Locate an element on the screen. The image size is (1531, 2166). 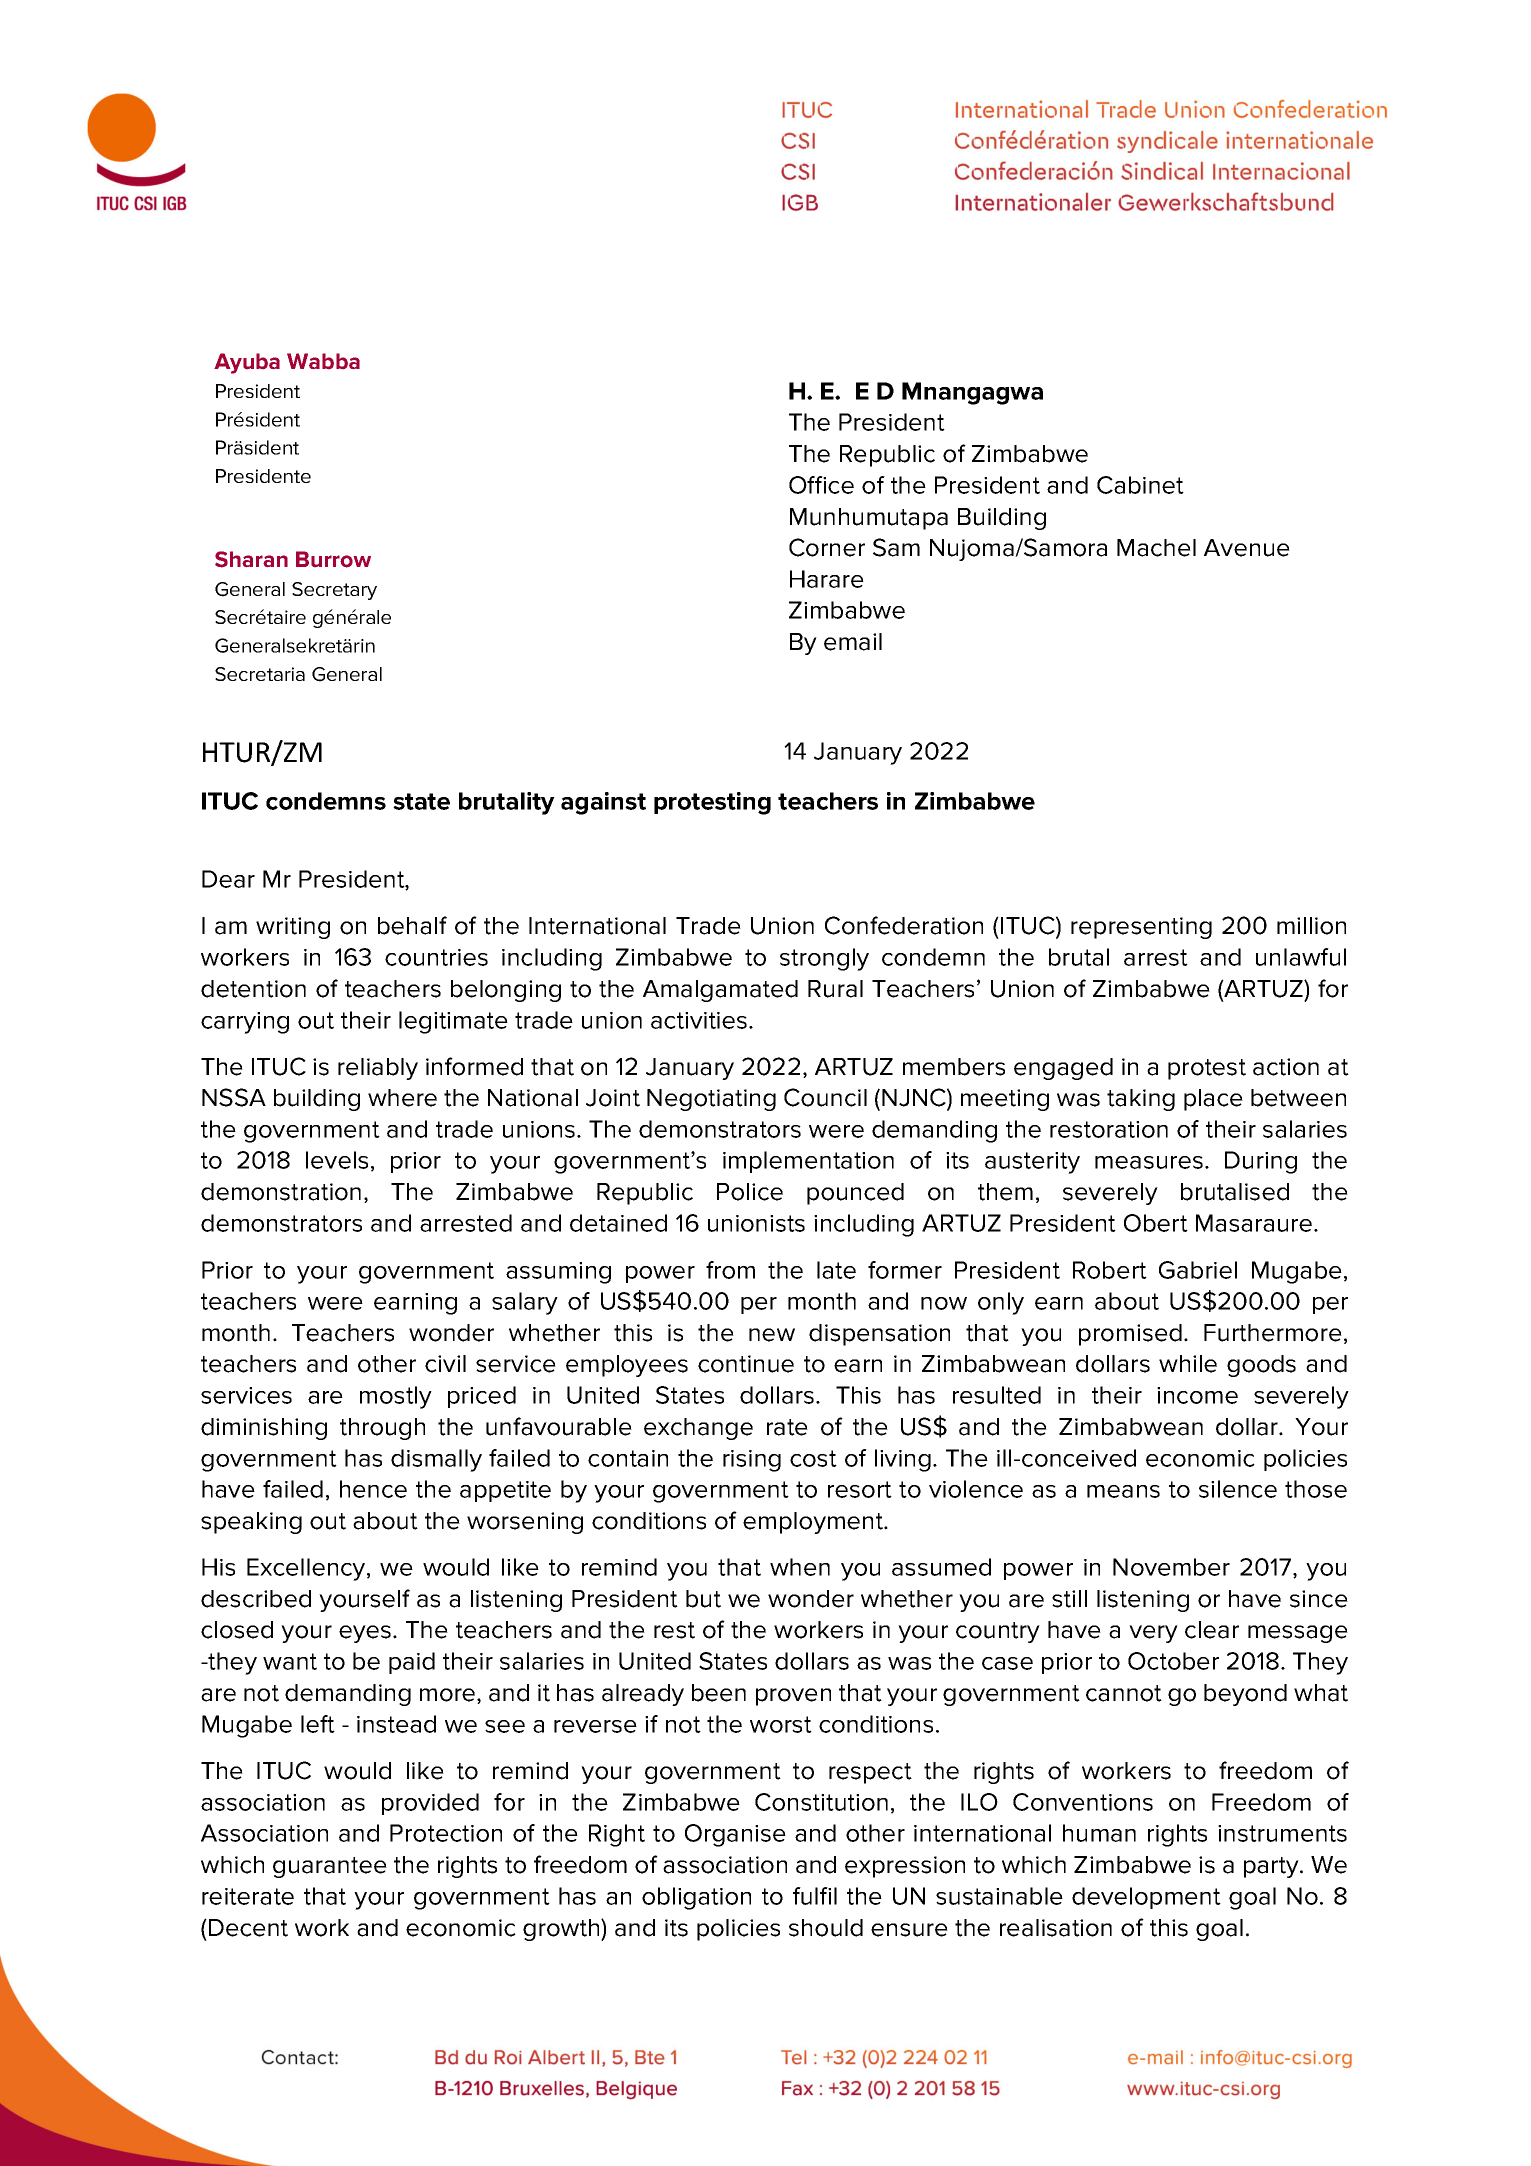
countries is located at coordinates (436, 957).
